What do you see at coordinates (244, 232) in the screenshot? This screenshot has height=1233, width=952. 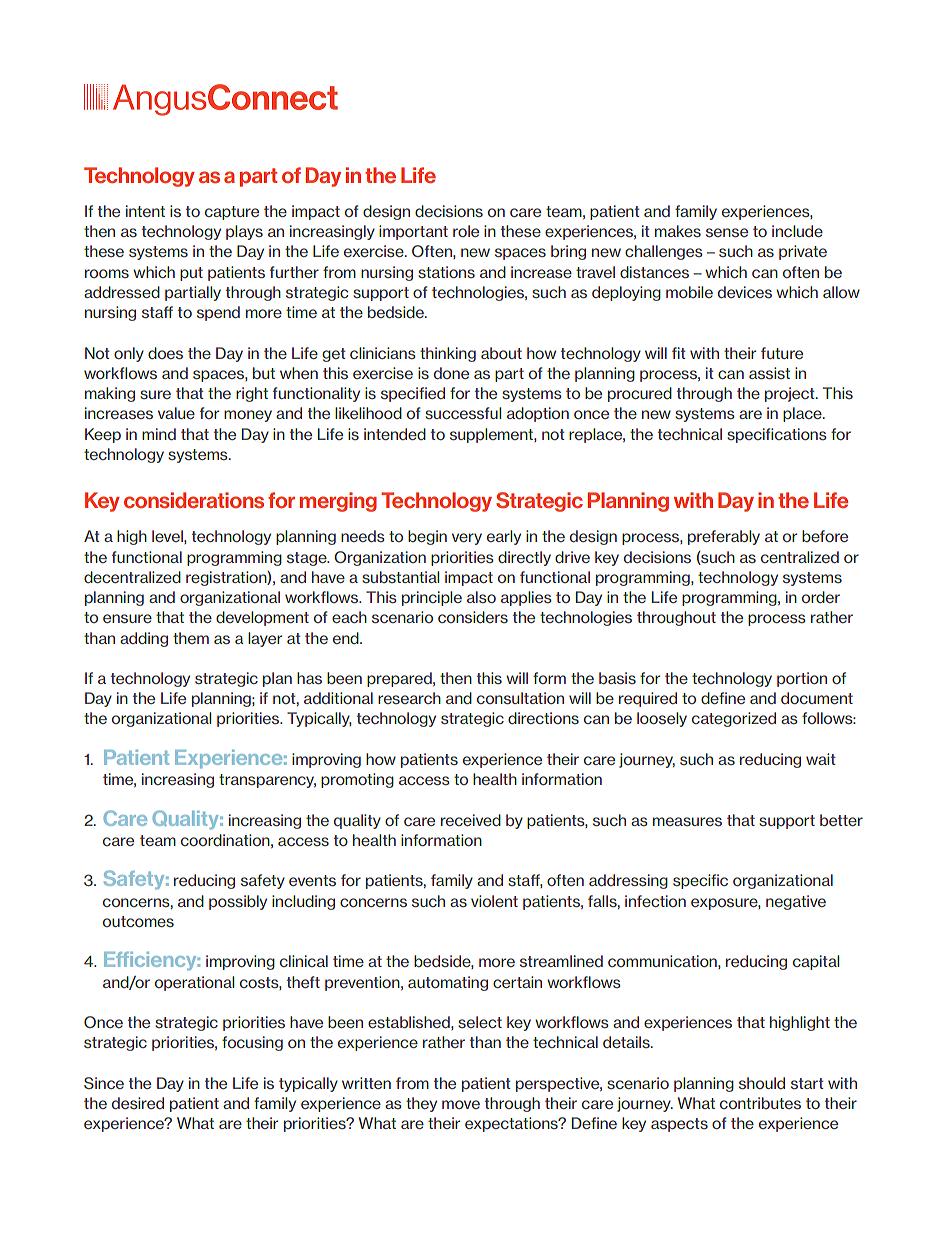 I see `plays` at bounding box center [244, 232].
